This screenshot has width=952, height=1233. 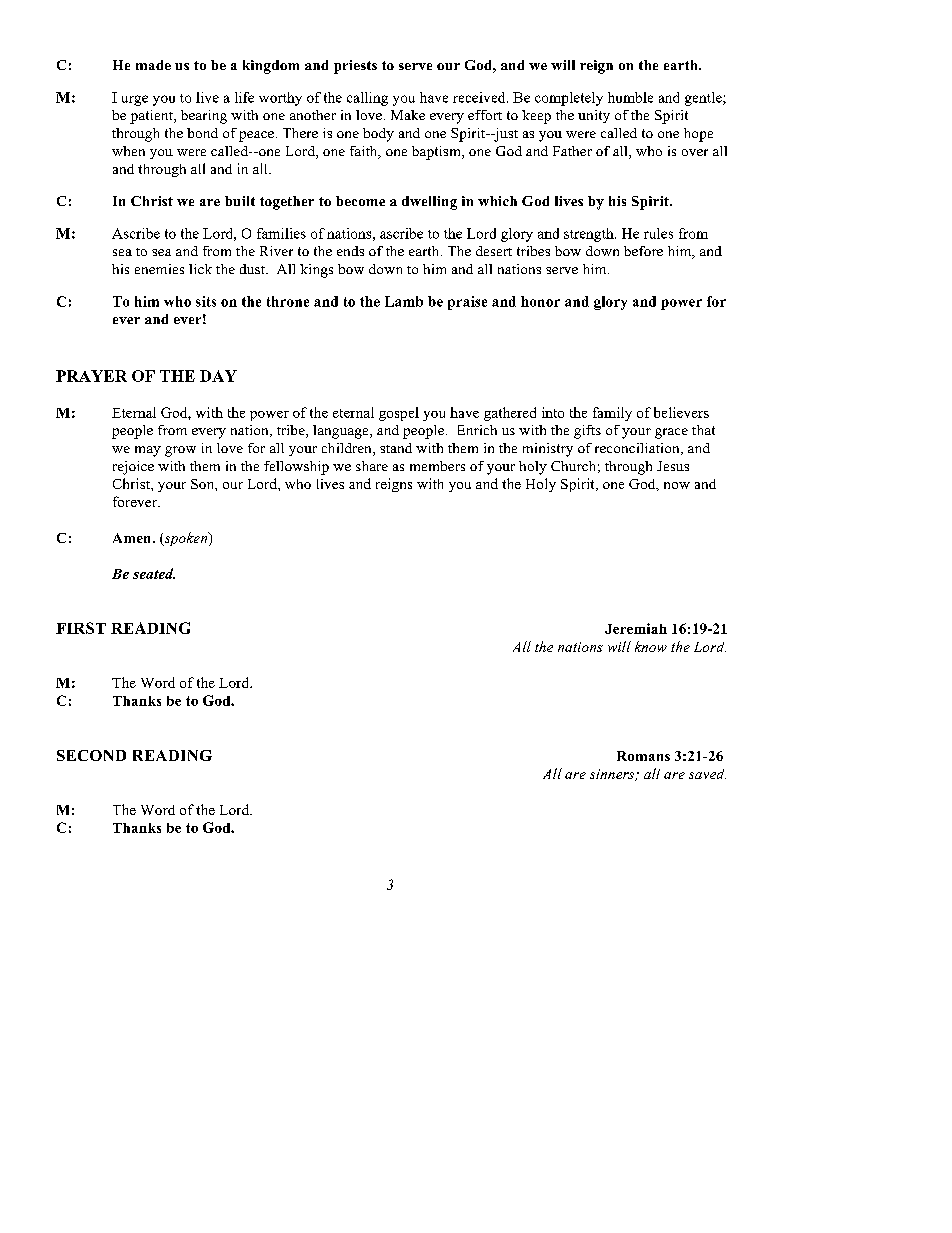 I want to click on Jeremiah, so click(x=636, y=628).
